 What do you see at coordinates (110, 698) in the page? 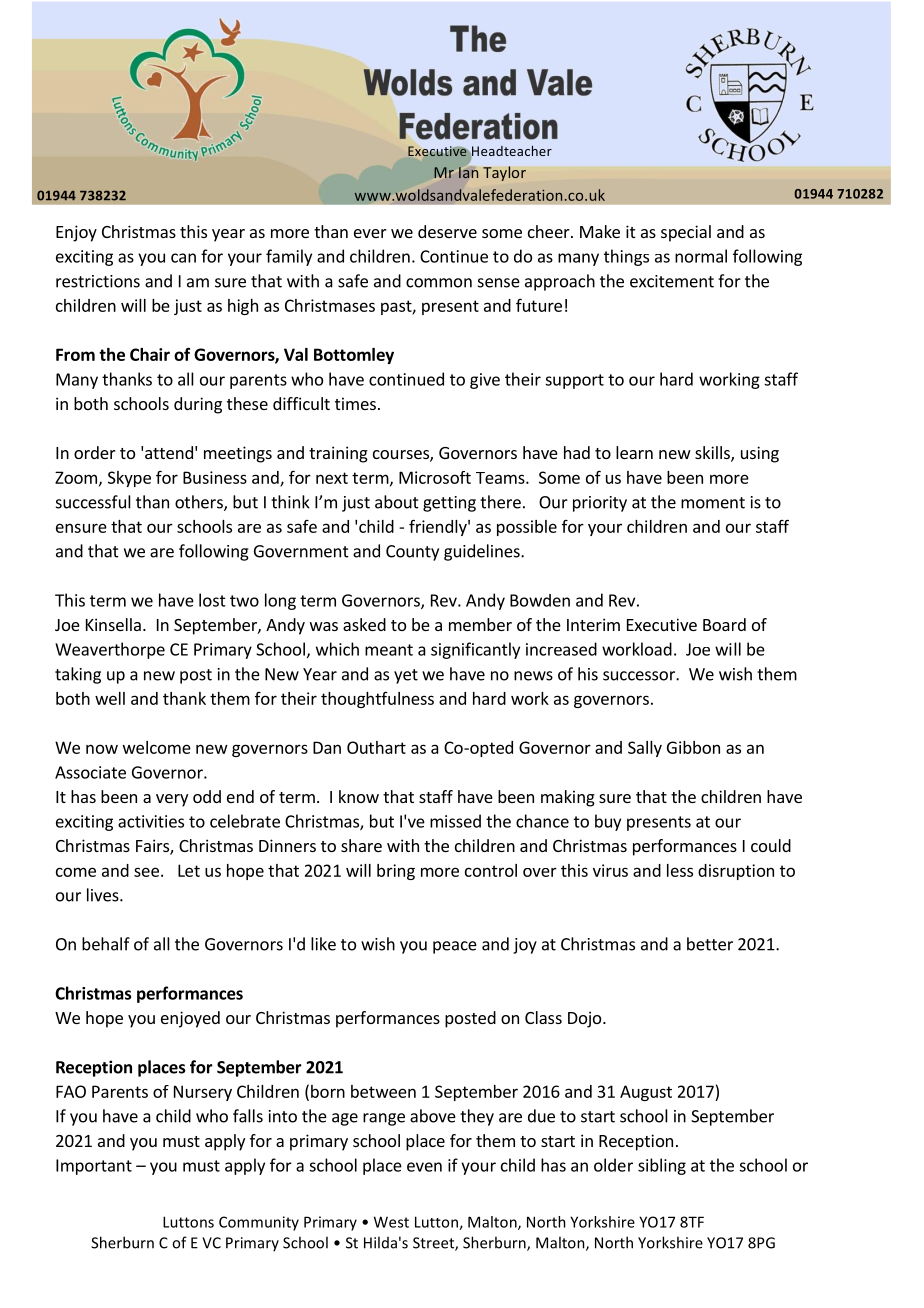
I see `well` at bounding box center [110, 698].
